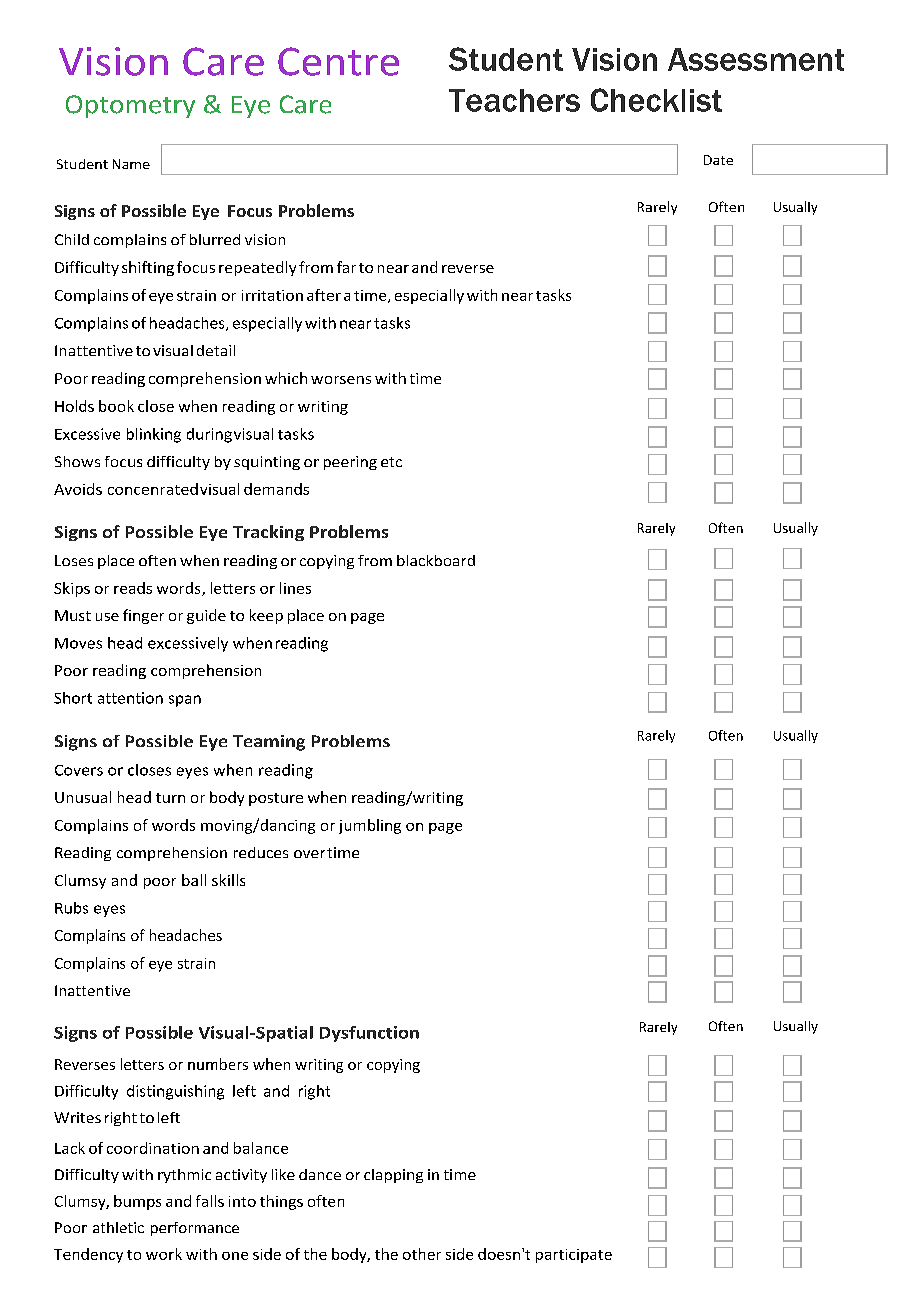  What do you see at coordinates (718, 160) in the document?
I see `Date` at bounding box center [718, 160].
